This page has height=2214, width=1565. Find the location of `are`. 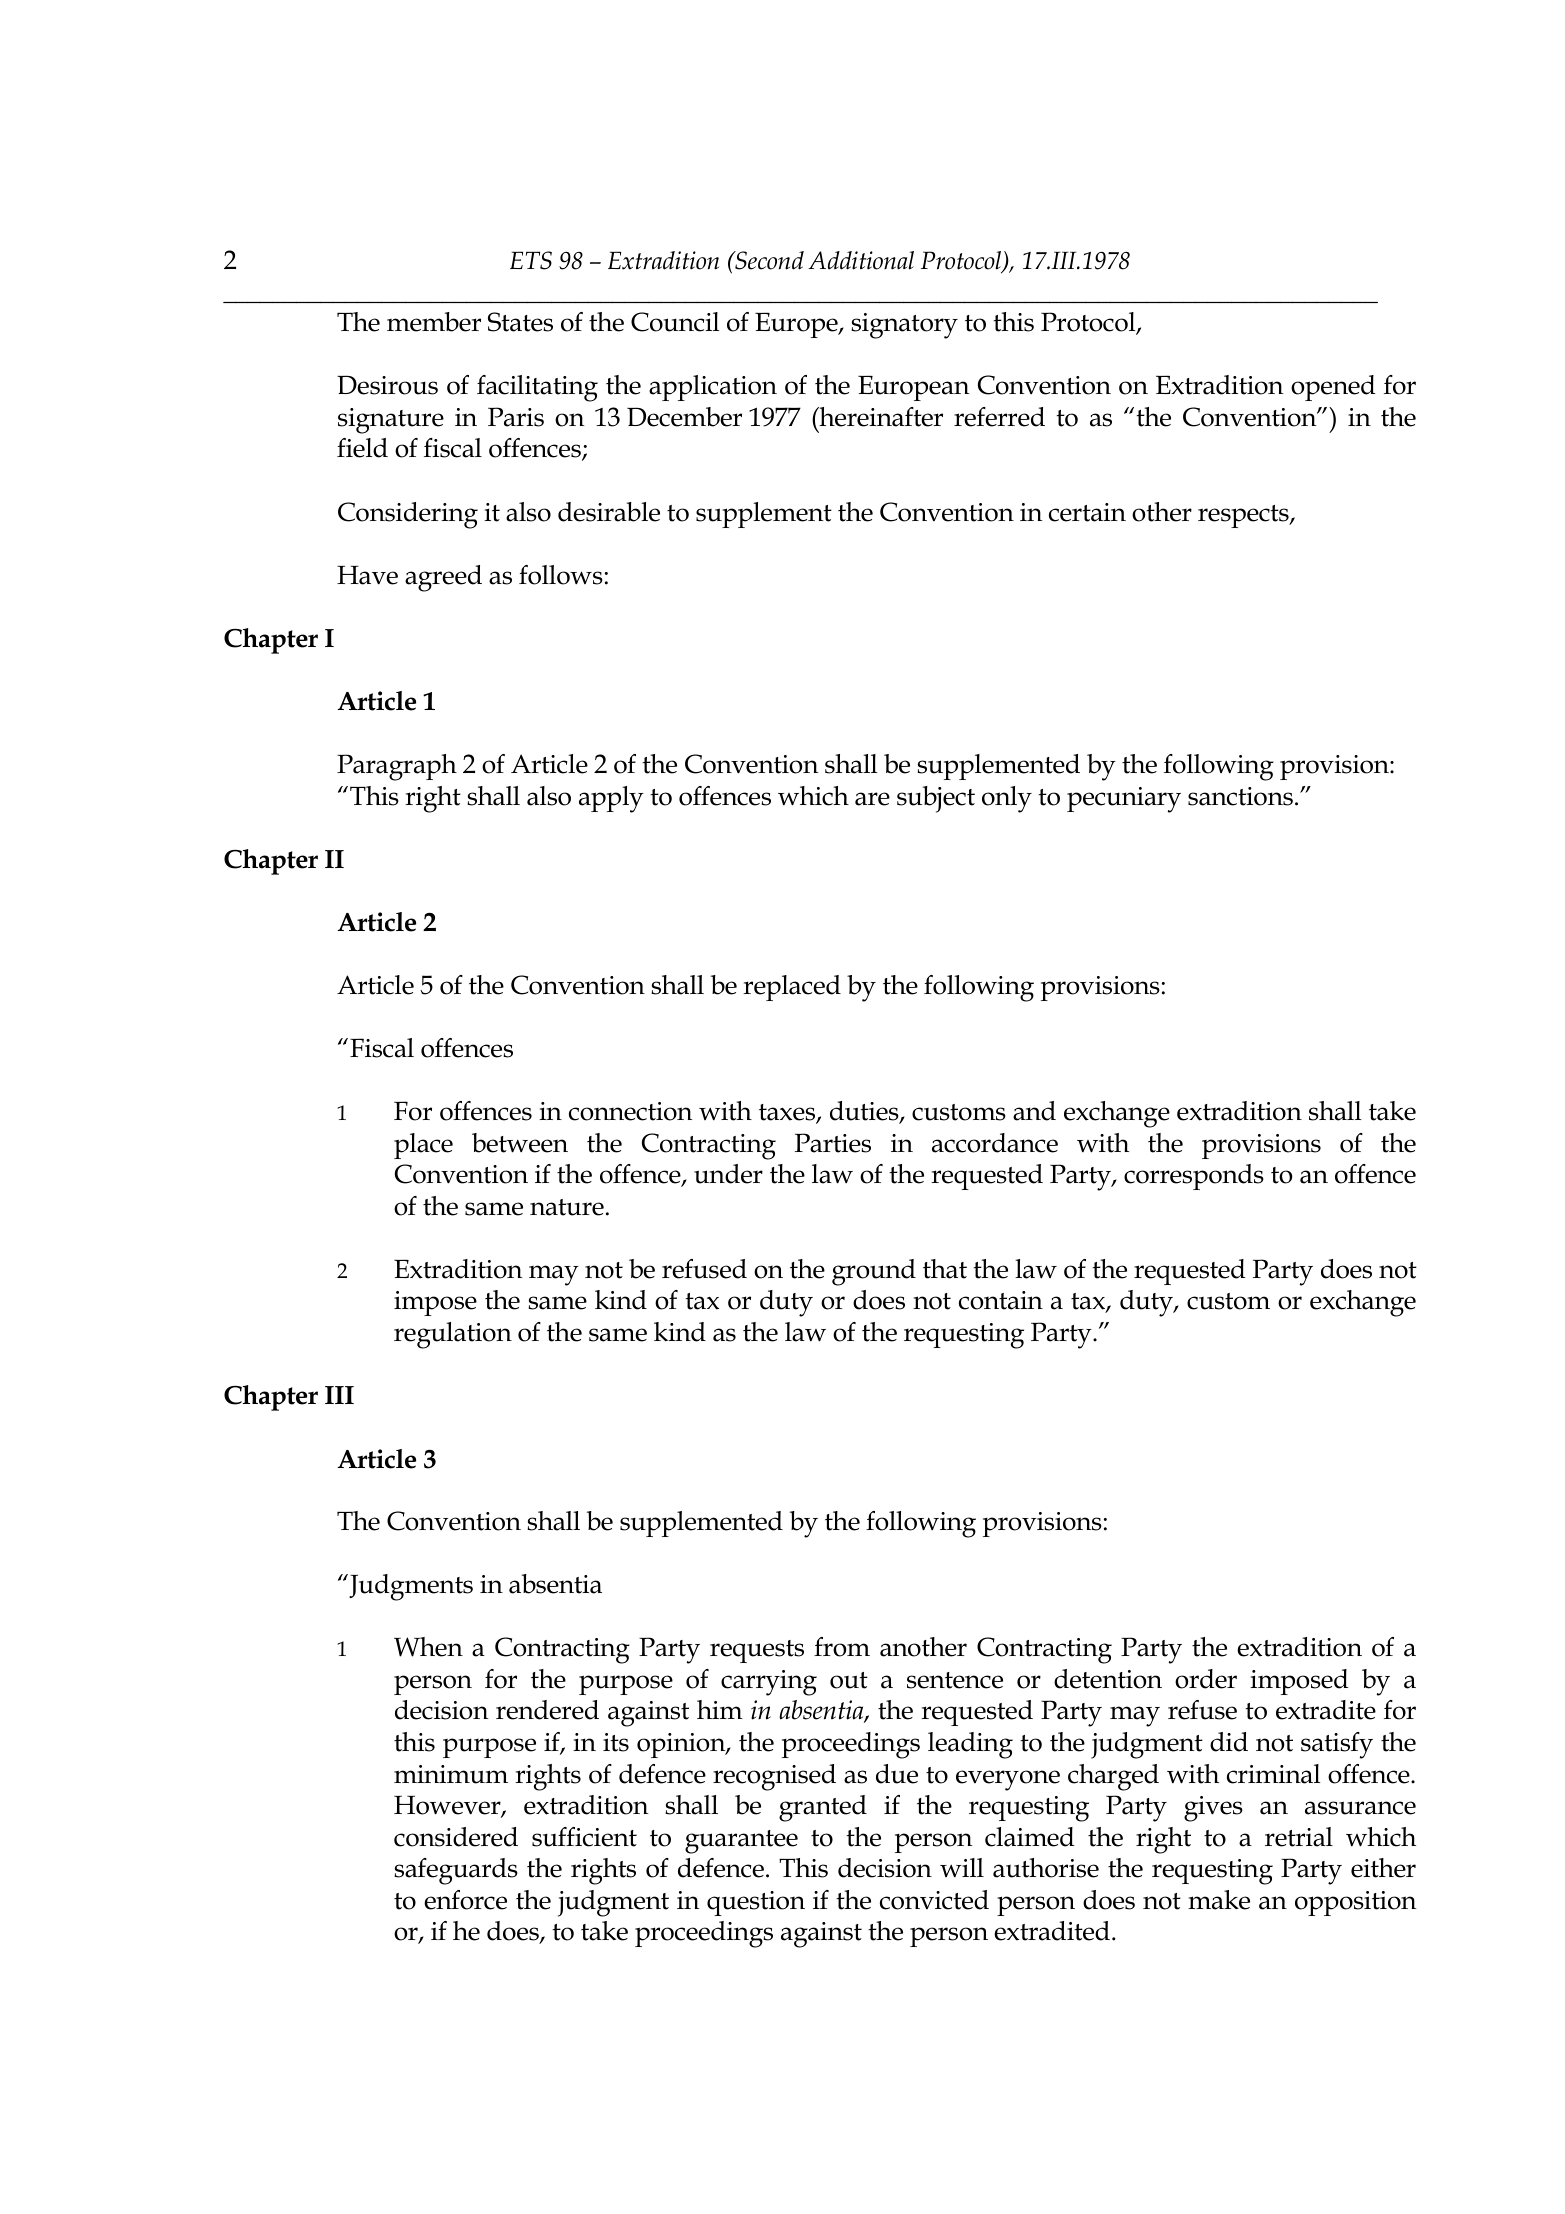

are is located at coordinates (872, 799).
